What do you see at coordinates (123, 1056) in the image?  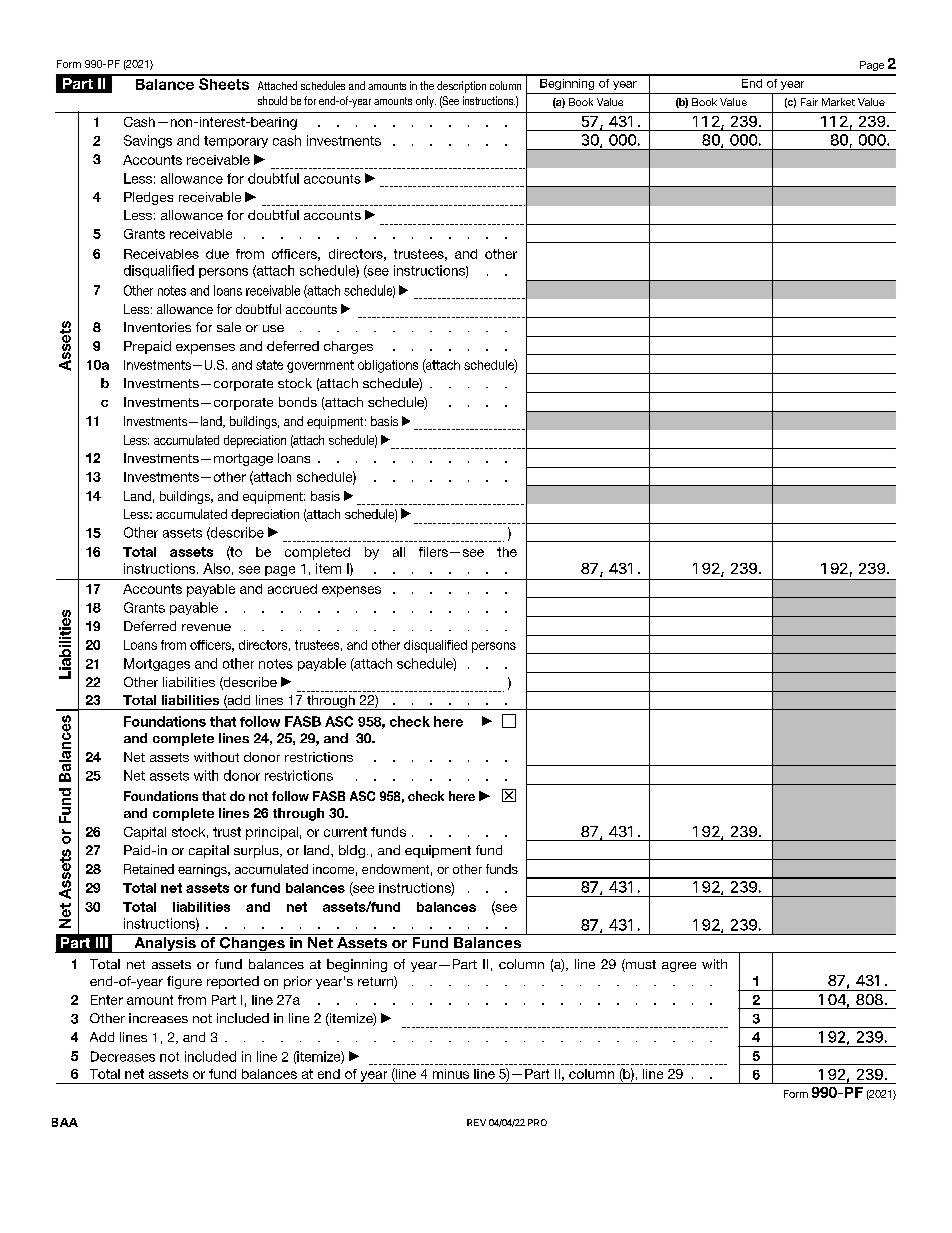 I see `Decreases` at bounding box center [123, 1056].
